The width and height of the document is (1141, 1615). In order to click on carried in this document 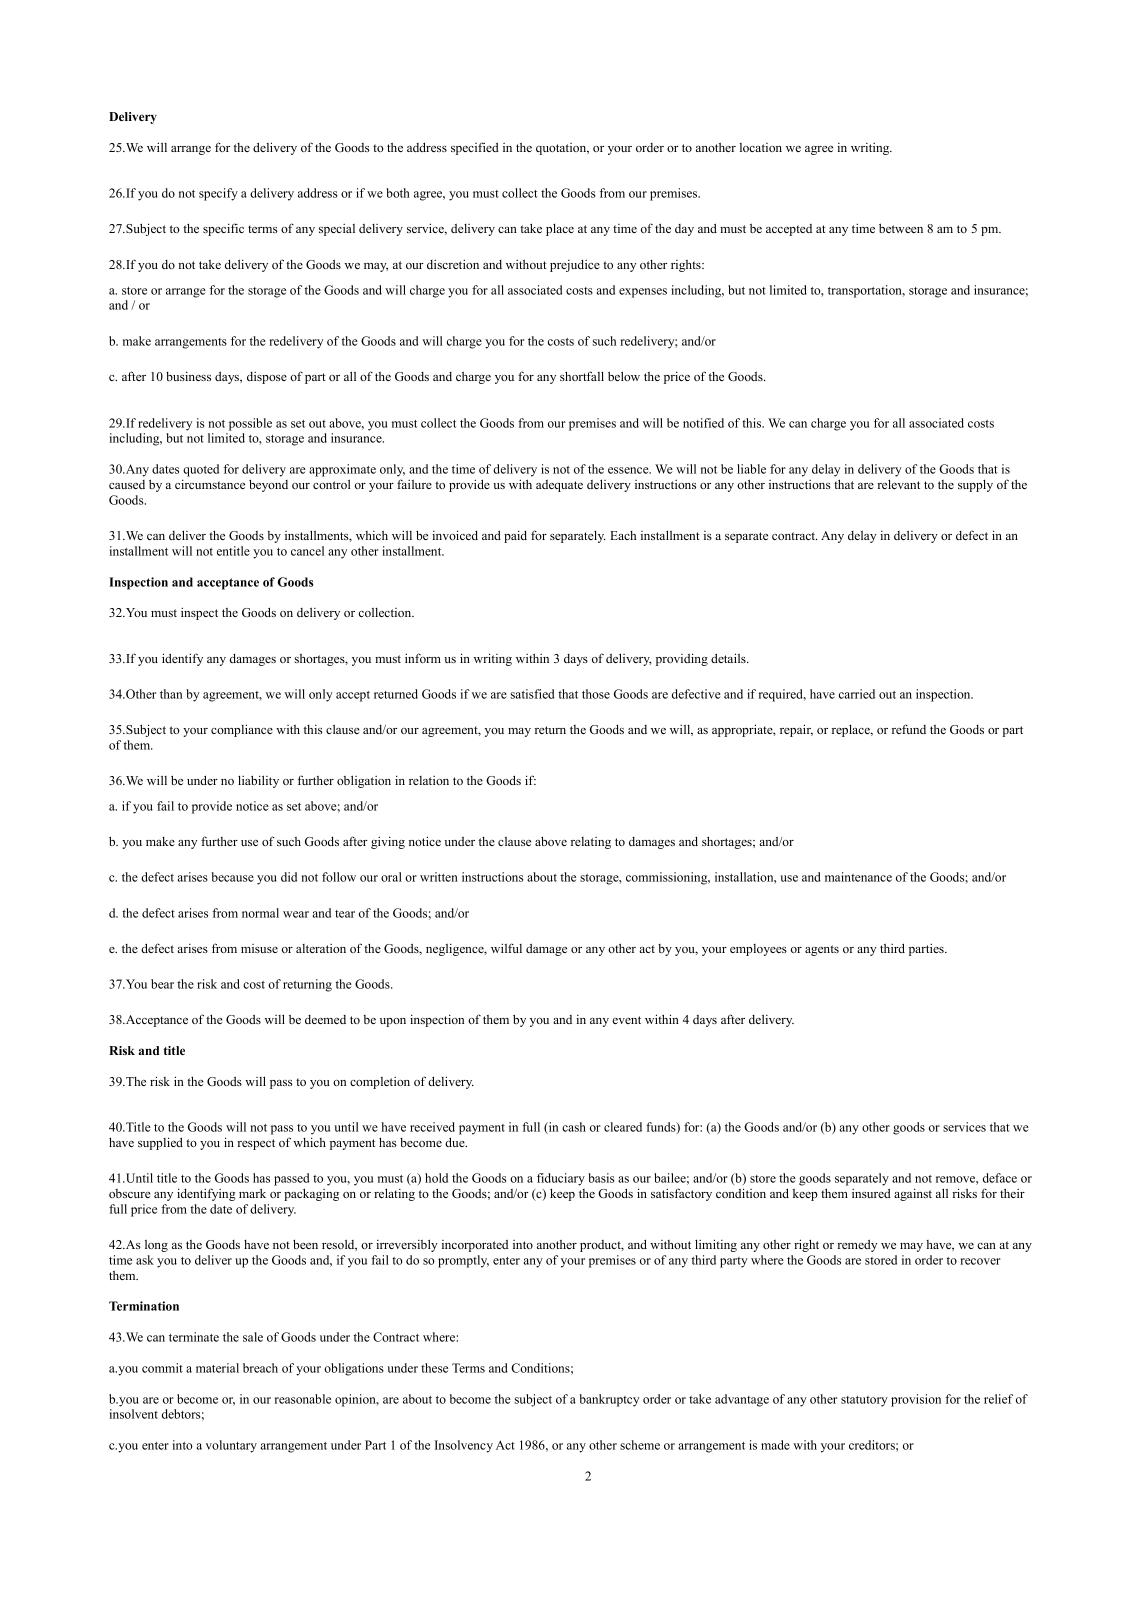, I will do `click(857, 694)`.
